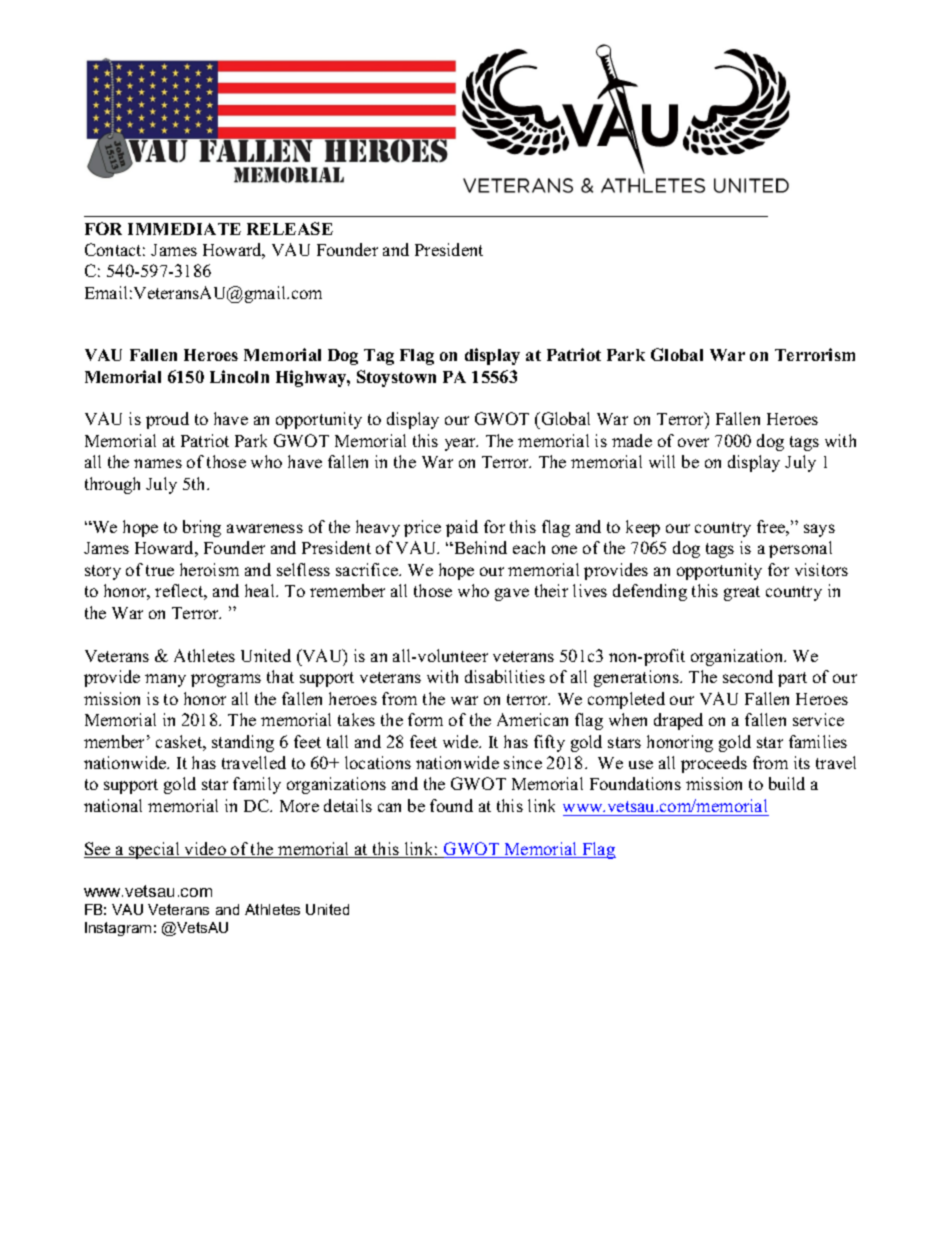  Describe the element at coordinates (167, 420) in the screenshot. I see `proud` at that location.
